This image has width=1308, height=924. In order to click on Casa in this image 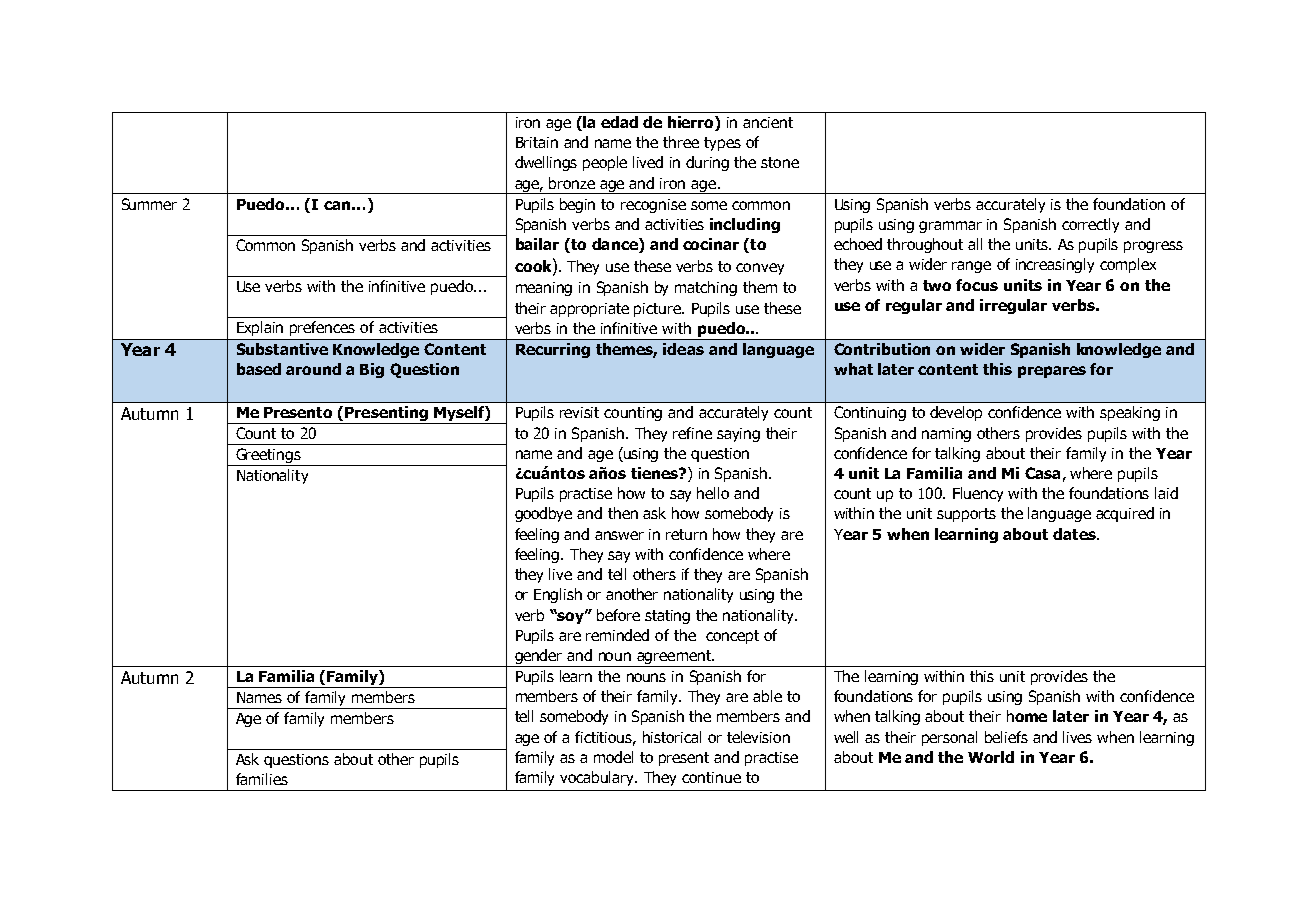, I will do `click(1042, 473)`.
